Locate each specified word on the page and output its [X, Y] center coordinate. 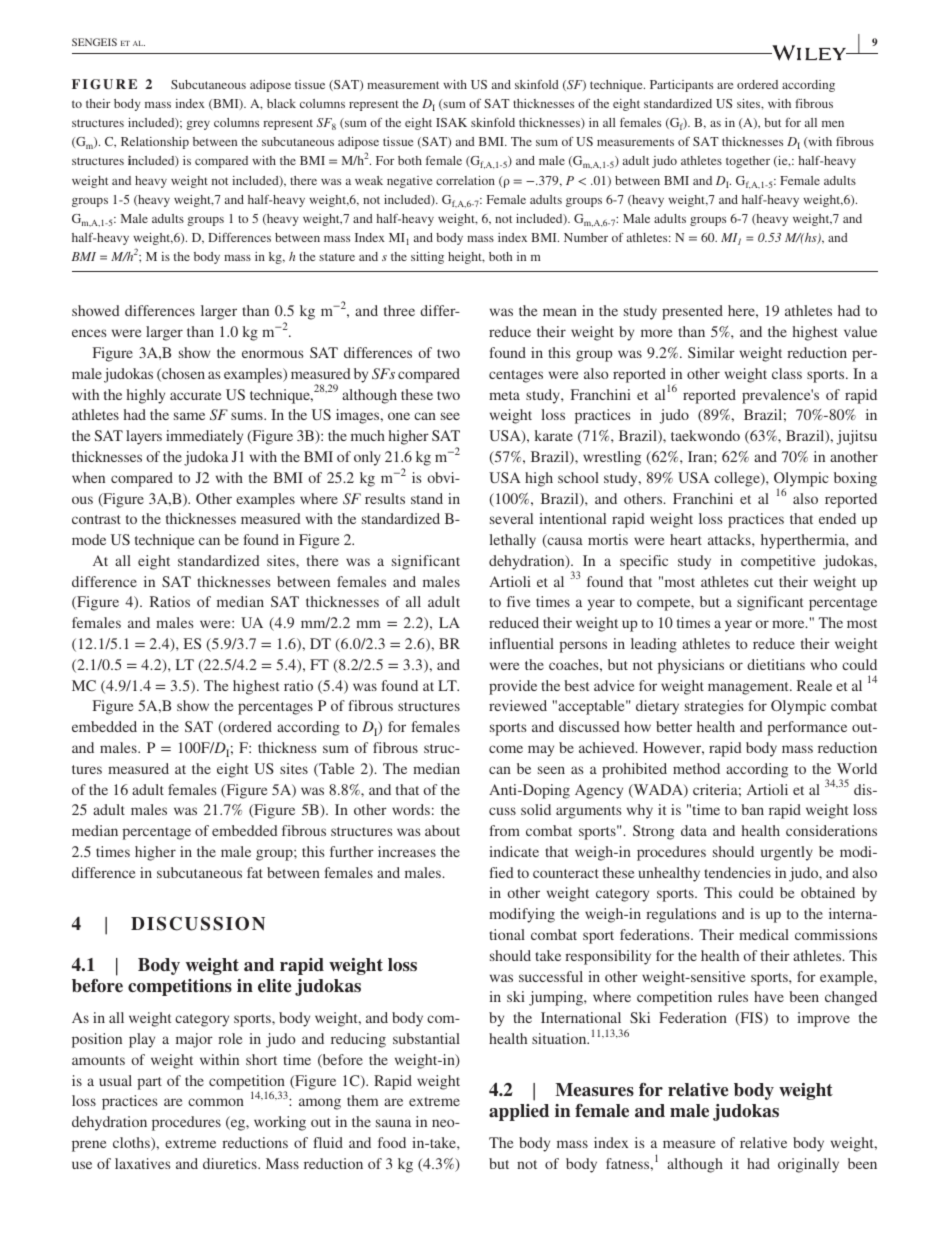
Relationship [155, 143]
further [352, 851]
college [738, 479]
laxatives [143, 1163]
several [511, 518]
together [748, 162]
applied [519, 1112]
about [442, 830]
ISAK [451, 122]
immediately [204, 437]
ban [752, 809]
